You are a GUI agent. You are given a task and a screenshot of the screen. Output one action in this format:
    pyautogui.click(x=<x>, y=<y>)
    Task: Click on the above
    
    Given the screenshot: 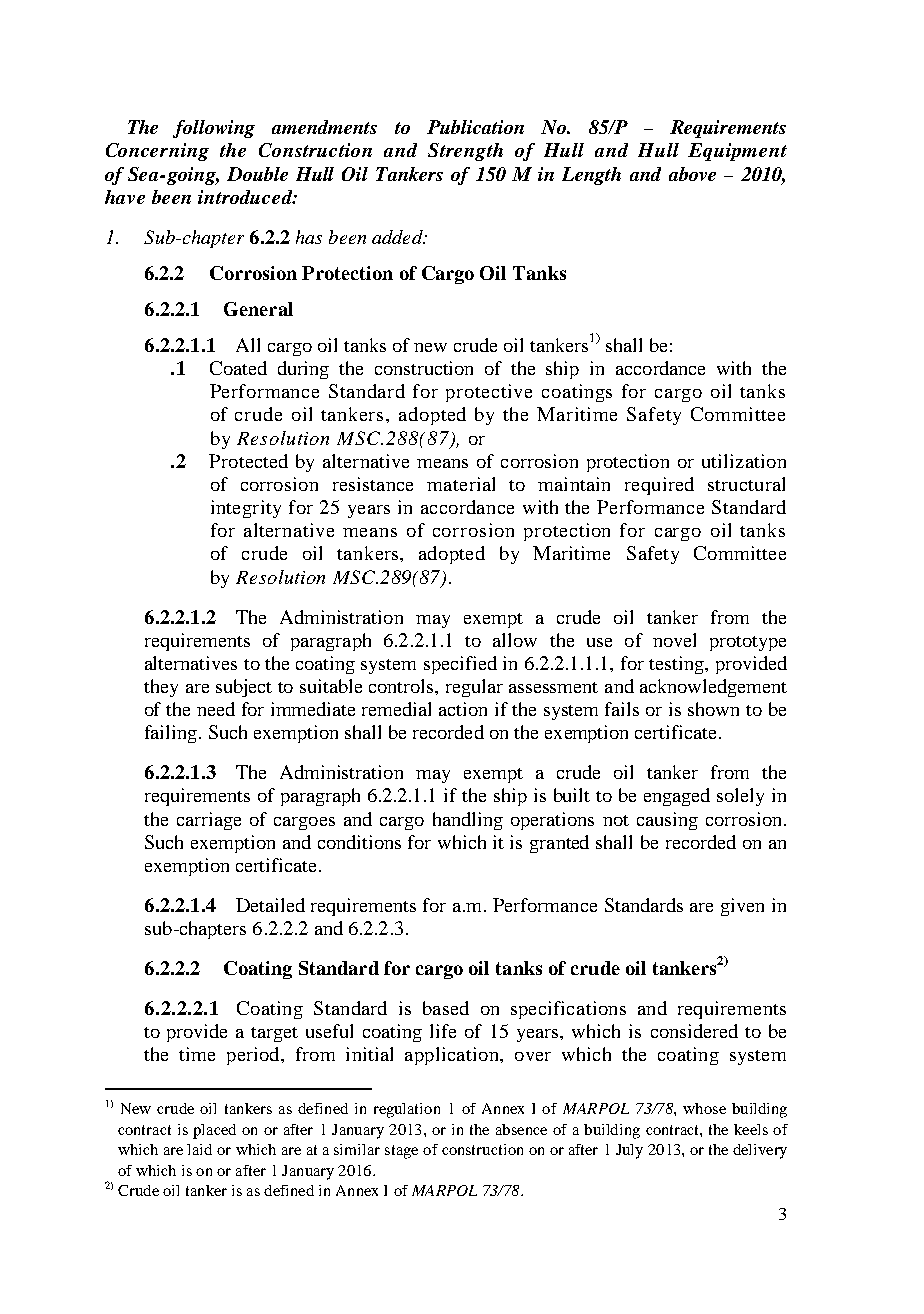 What is the action you would take?
    pyautogui.click(x=692, y=174)
